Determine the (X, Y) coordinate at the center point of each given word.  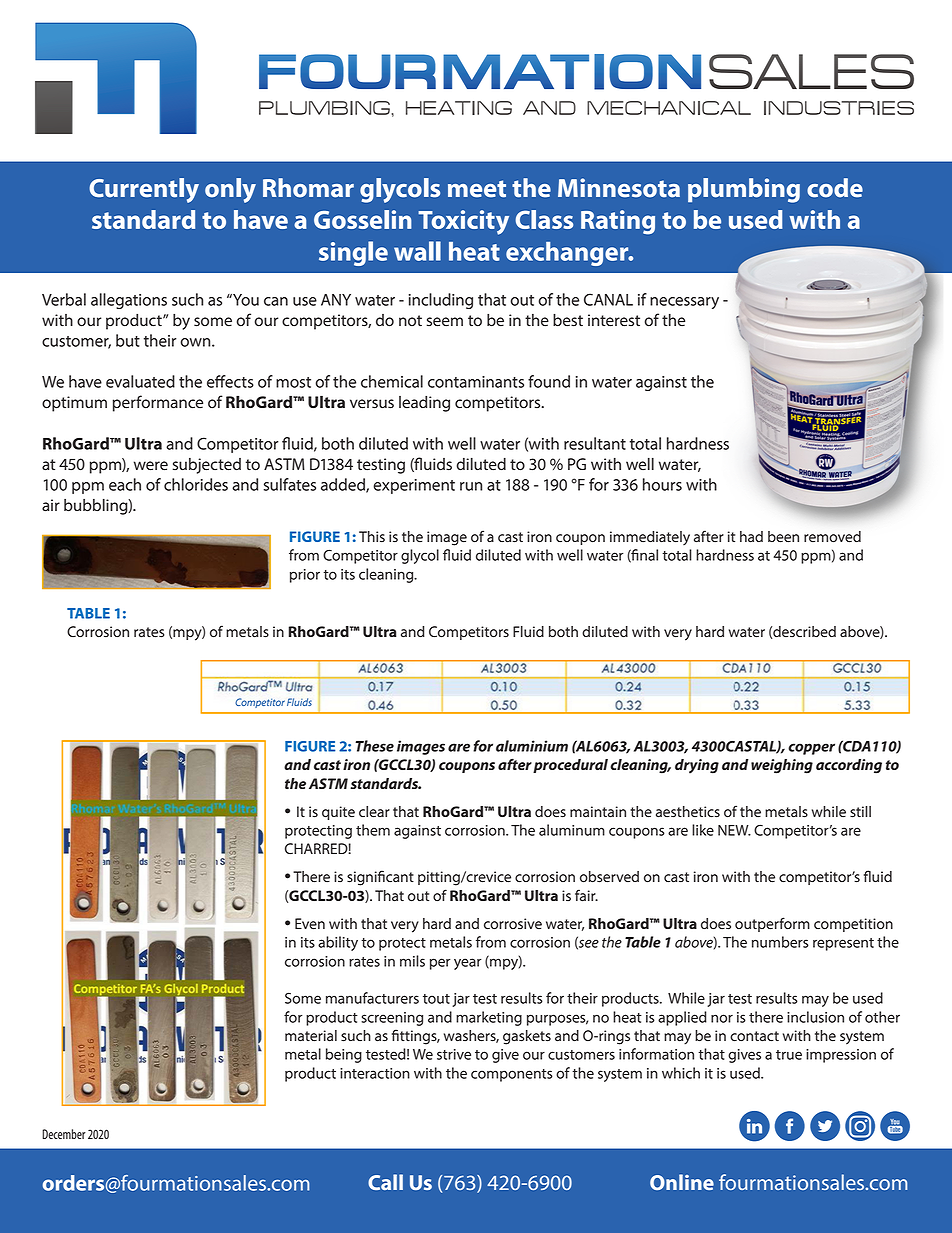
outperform (772, 924)
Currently (144, 190)
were (151, 466)
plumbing (744, 190)
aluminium (532, 746)
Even (310, 924)
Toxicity (463, 222)
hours (662, 484)
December (64, 1134)
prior (305, 576)
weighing (782, 766)
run (471, 486)
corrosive (513, 923)
